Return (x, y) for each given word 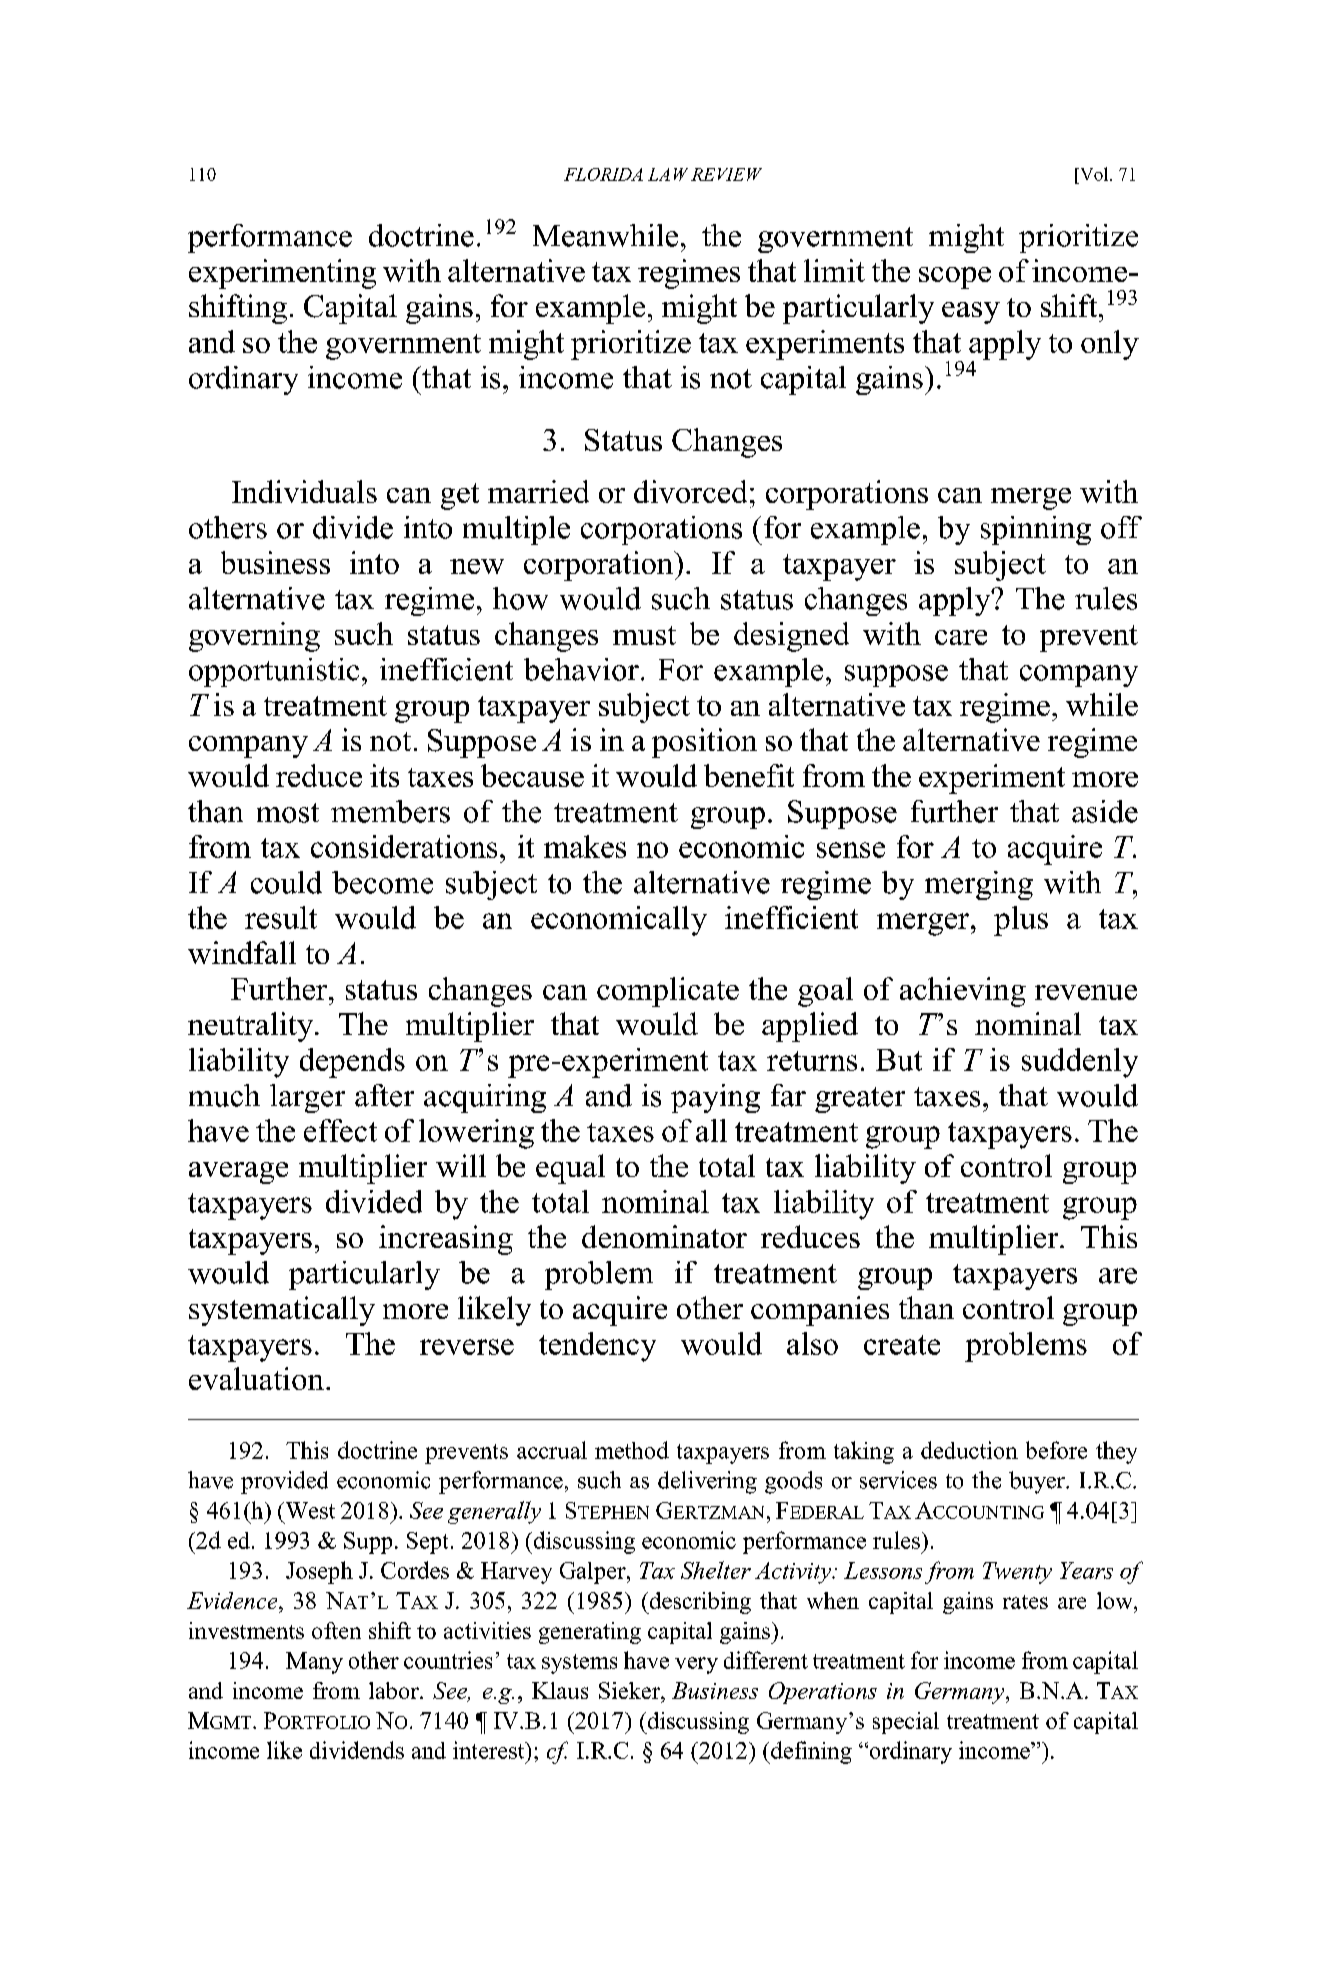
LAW (668, 174)
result (281, 917)
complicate (668, 992)
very (696, 1665)
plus (1021, 921)
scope (955, 278)
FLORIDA (603, 174)
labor (395, 1690)
